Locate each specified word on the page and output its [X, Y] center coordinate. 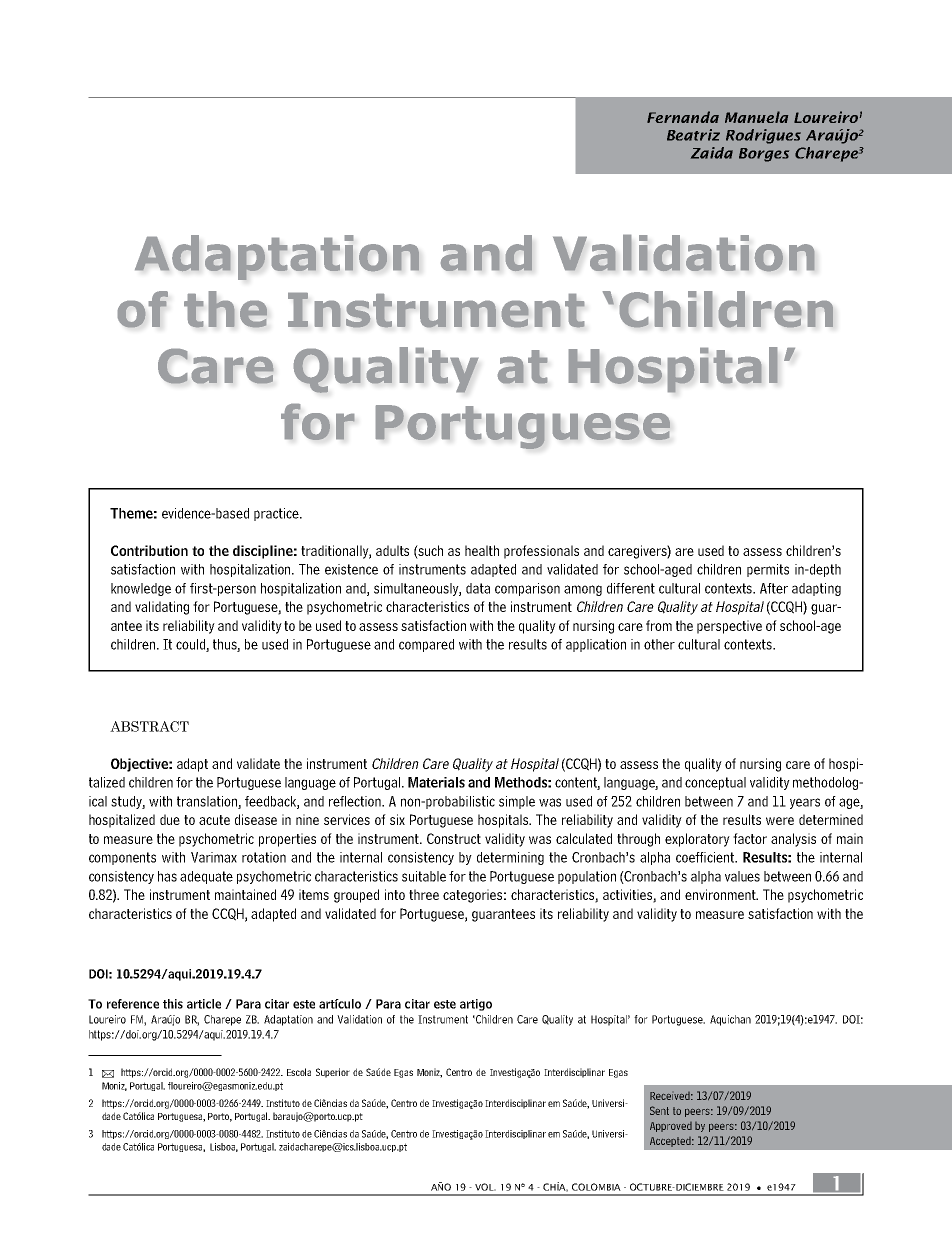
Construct [454, 838]
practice [277, 514]
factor [750, 838]
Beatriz [693, 135]
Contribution [149, 550]
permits [768, 570]
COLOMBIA [596, 1187]
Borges [764, 155]
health [482, 550]
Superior [333, 1073]
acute [214, 820]
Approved [671, 1127]
